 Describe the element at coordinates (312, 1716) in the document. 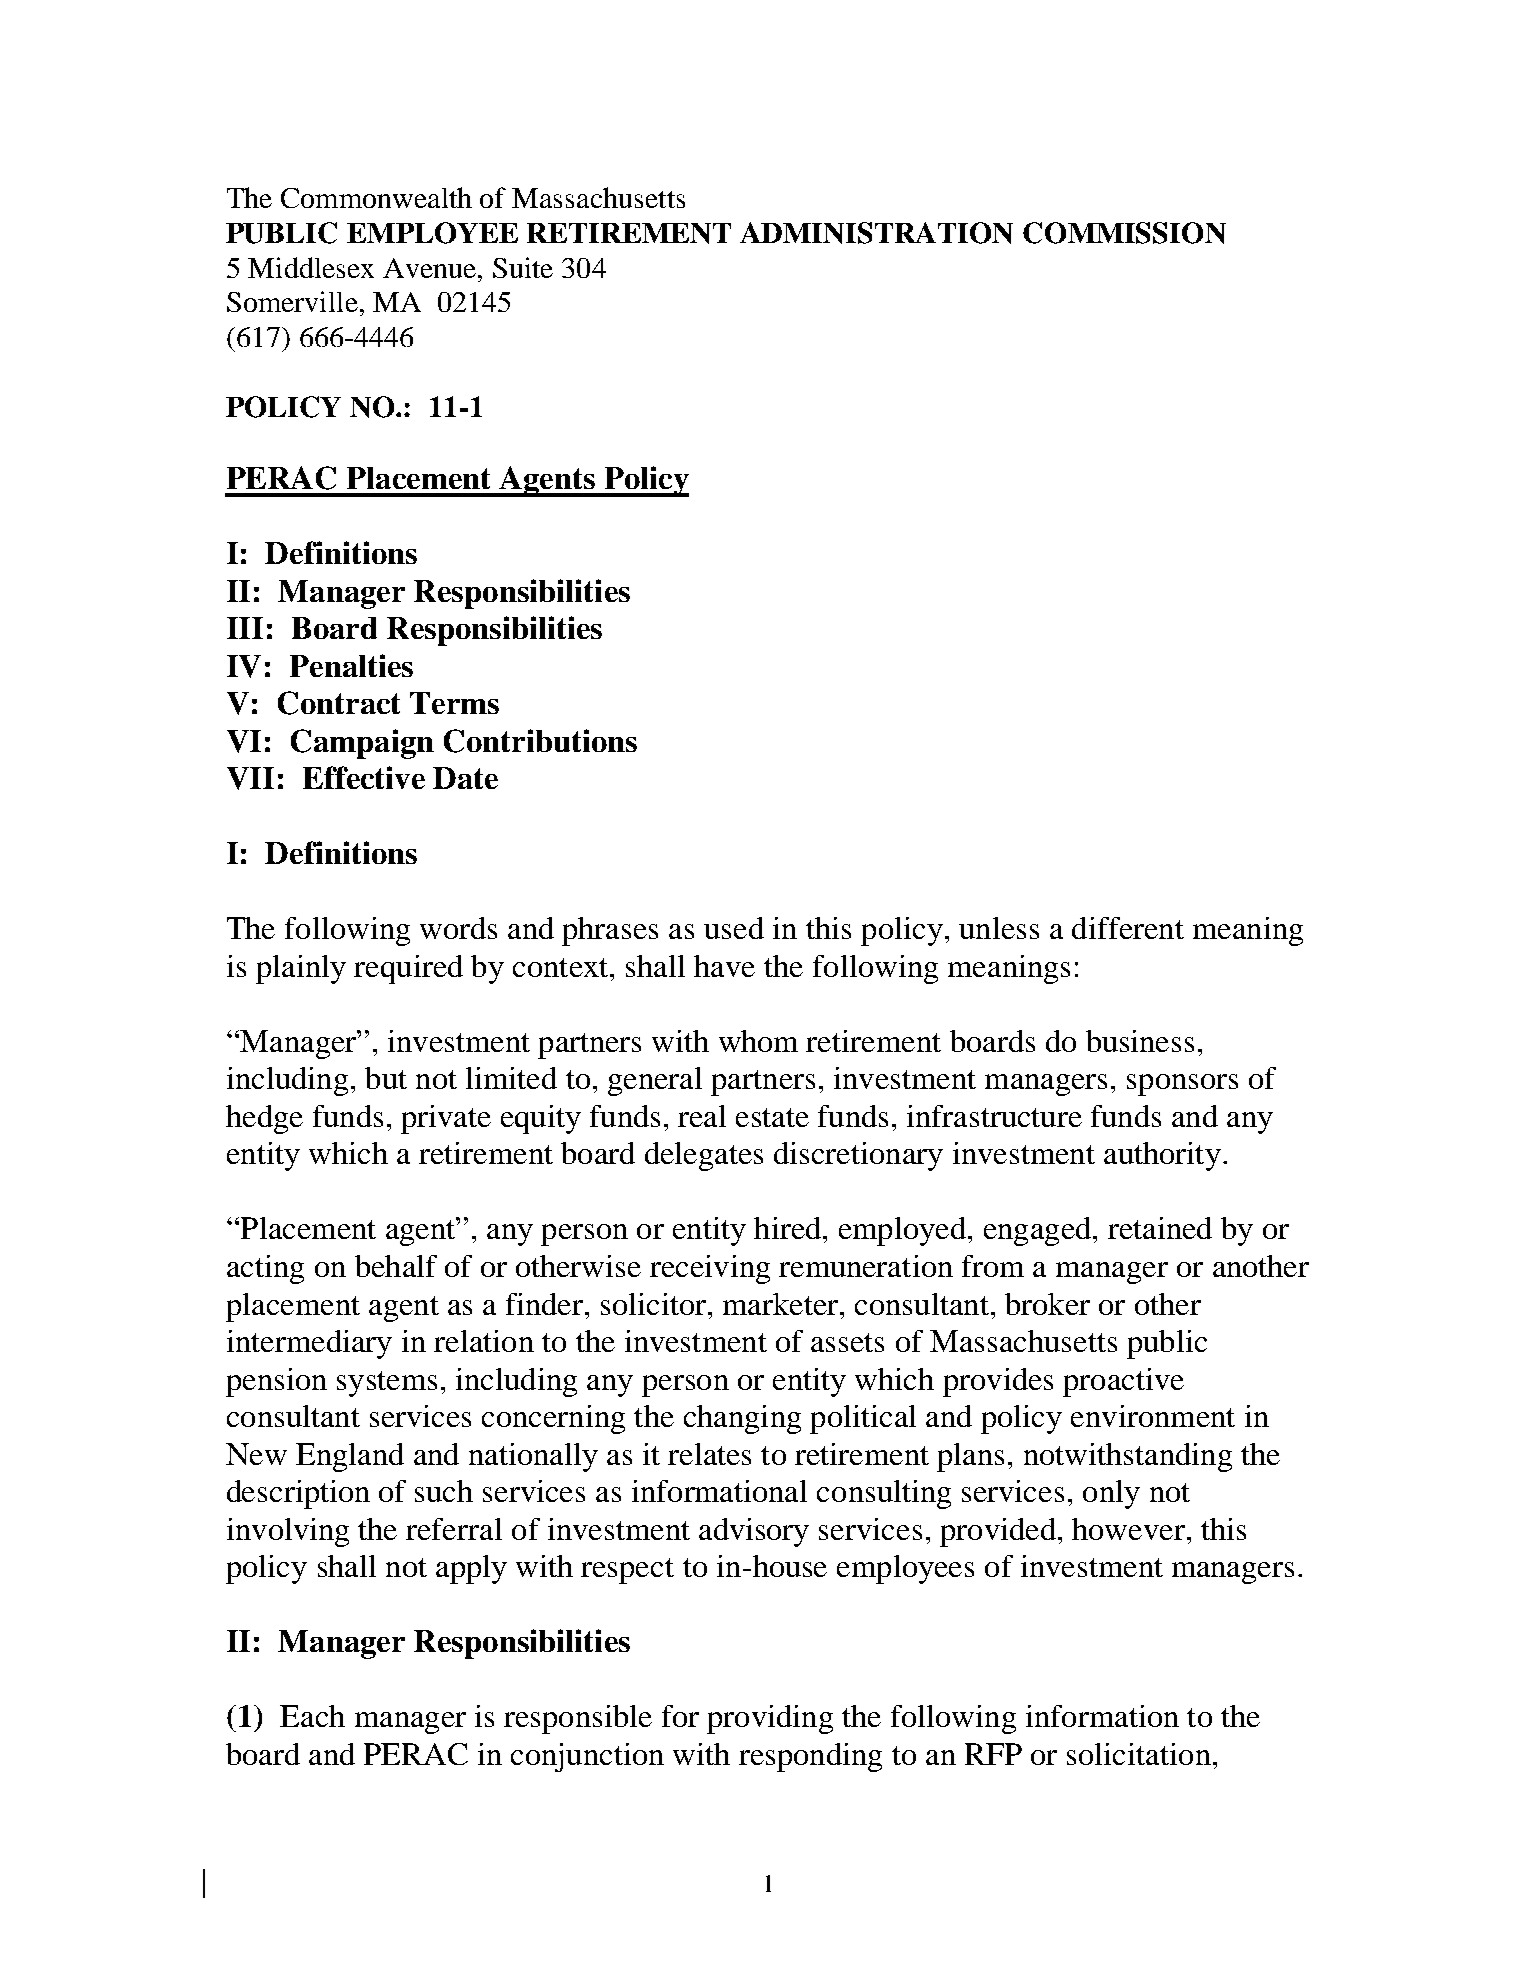

I see `Each` at that location.
